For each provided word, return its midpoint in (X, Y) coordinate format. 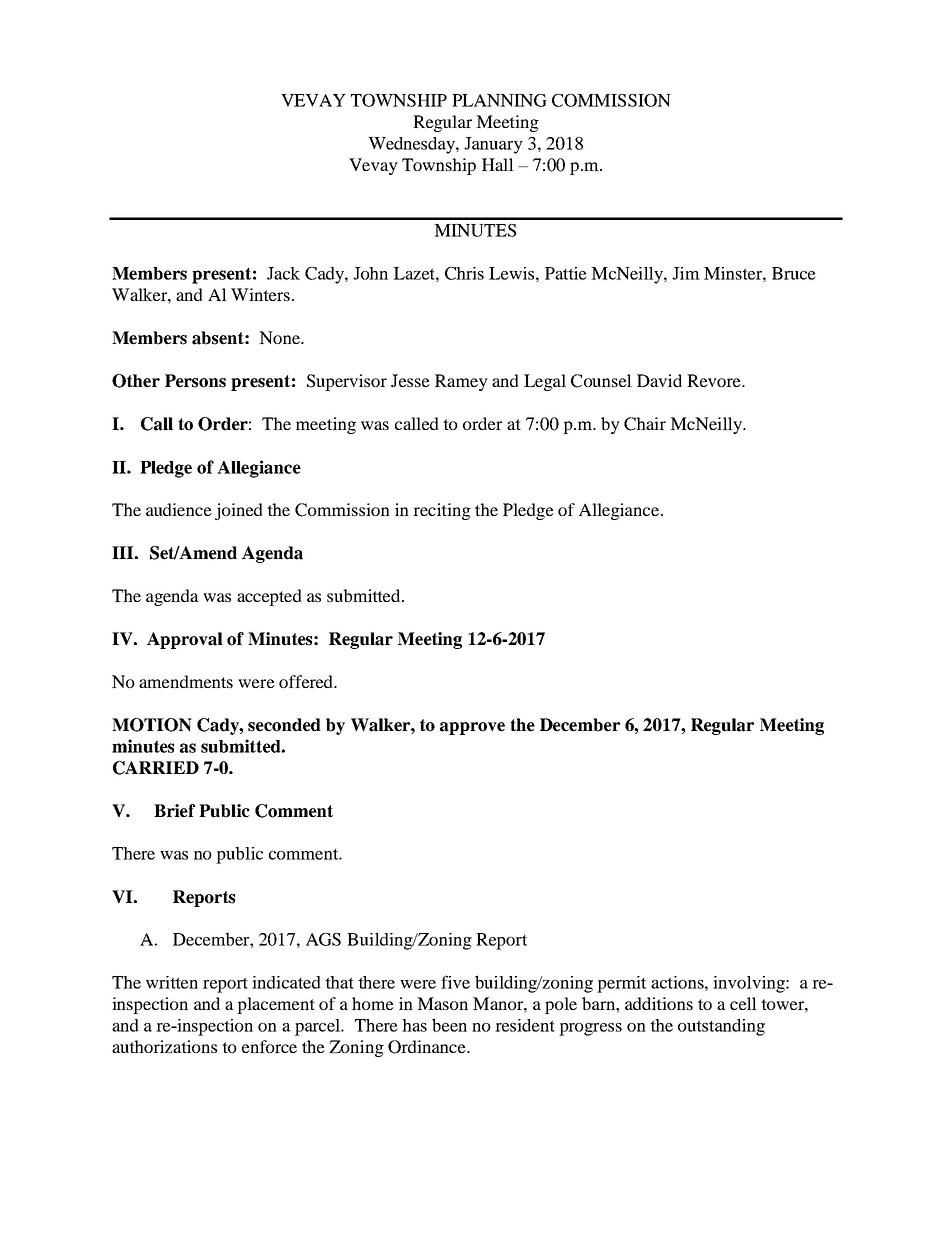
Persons (195, 381)
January (493, 145)
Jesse (410, 380)
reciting (442, 511)
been (449, 1025)
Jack (283, 273)
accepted (269, 597)
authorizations (164, 1046)
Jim (686, 273)
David (659, 380)
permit (621, 984)
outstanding (721, 1027)
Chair (645, 424)
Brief (174, 811)
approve (472, 728)
